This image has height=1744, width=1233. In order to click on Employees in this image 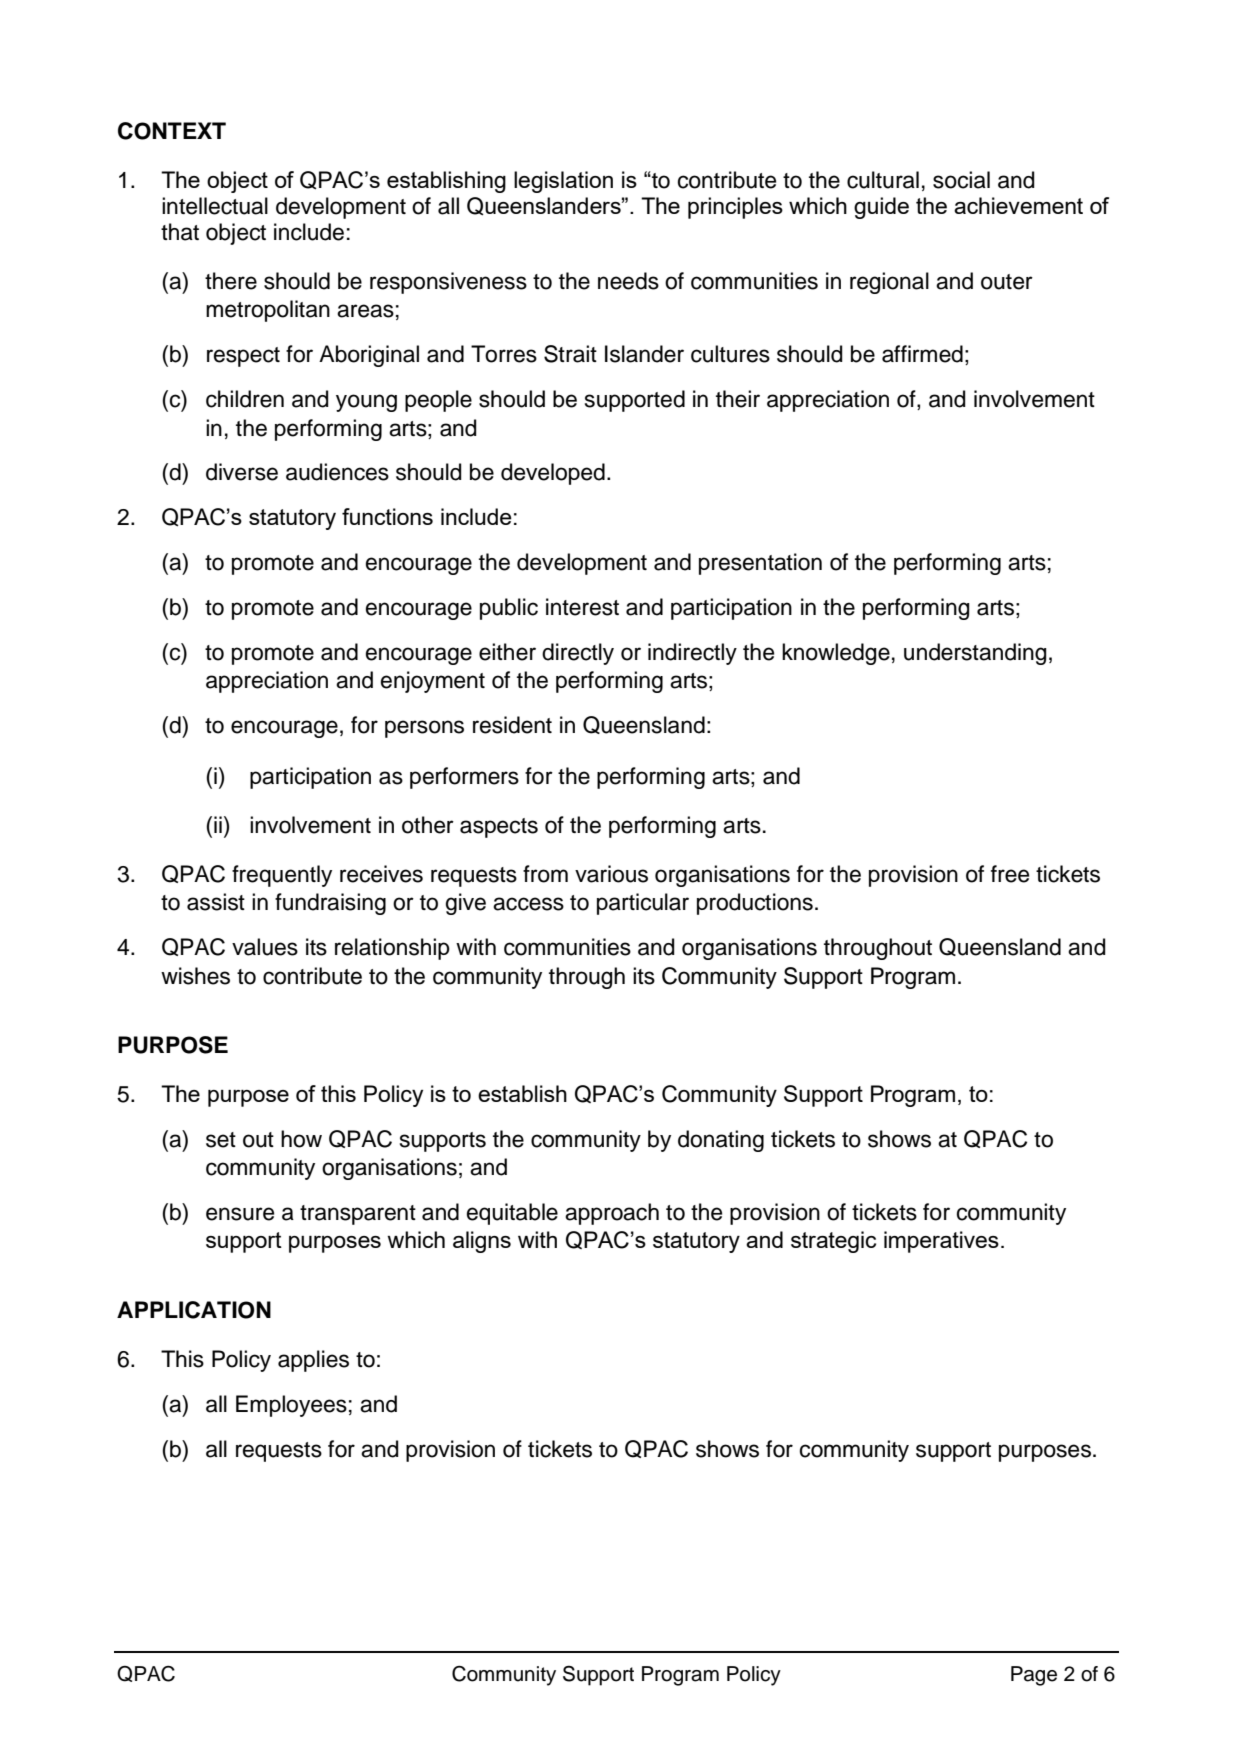, I will do `click(291, 1406)`.
